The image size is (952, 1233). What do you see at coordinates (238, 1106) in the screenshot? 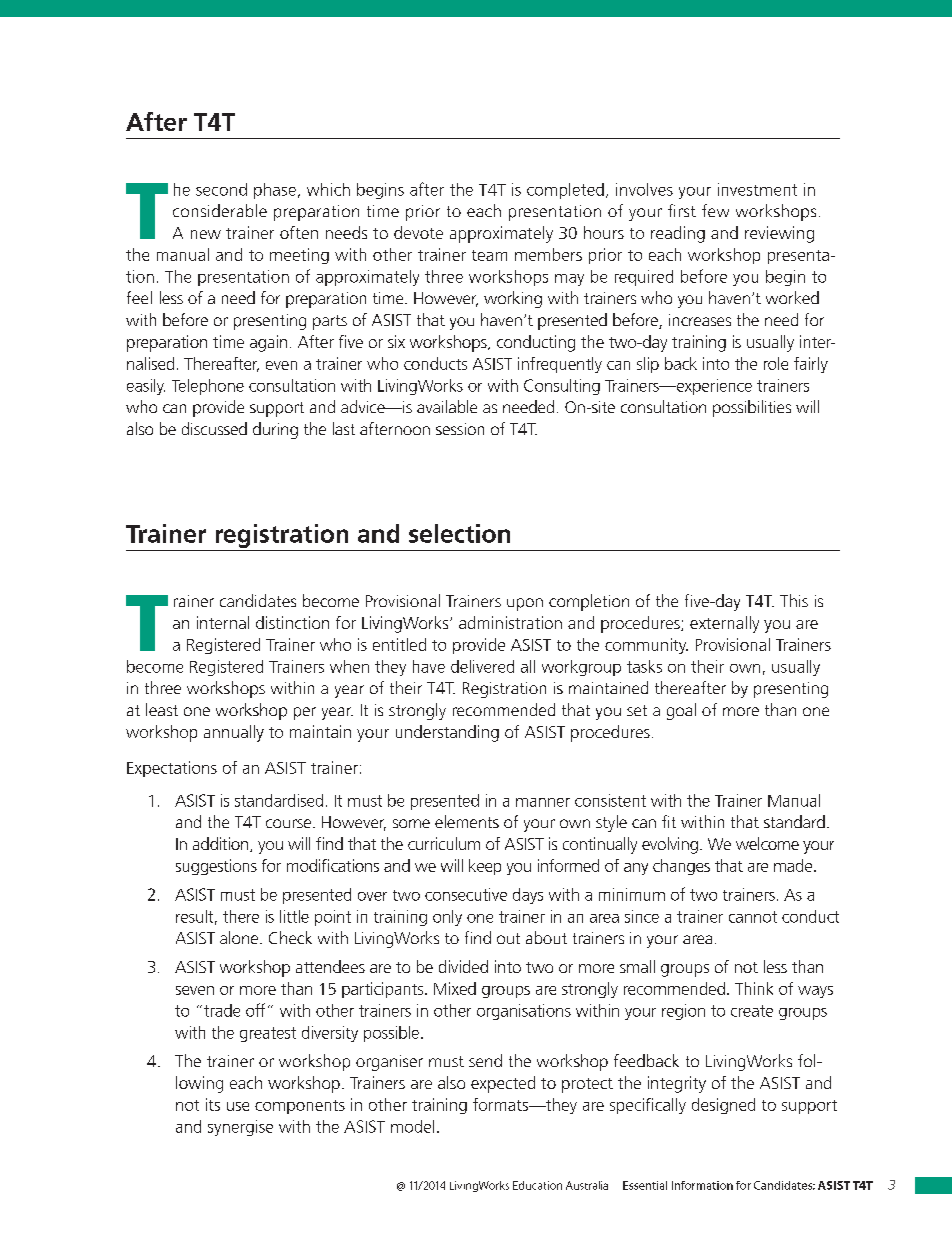
I see `use` at bounding box center [238, 1106].
